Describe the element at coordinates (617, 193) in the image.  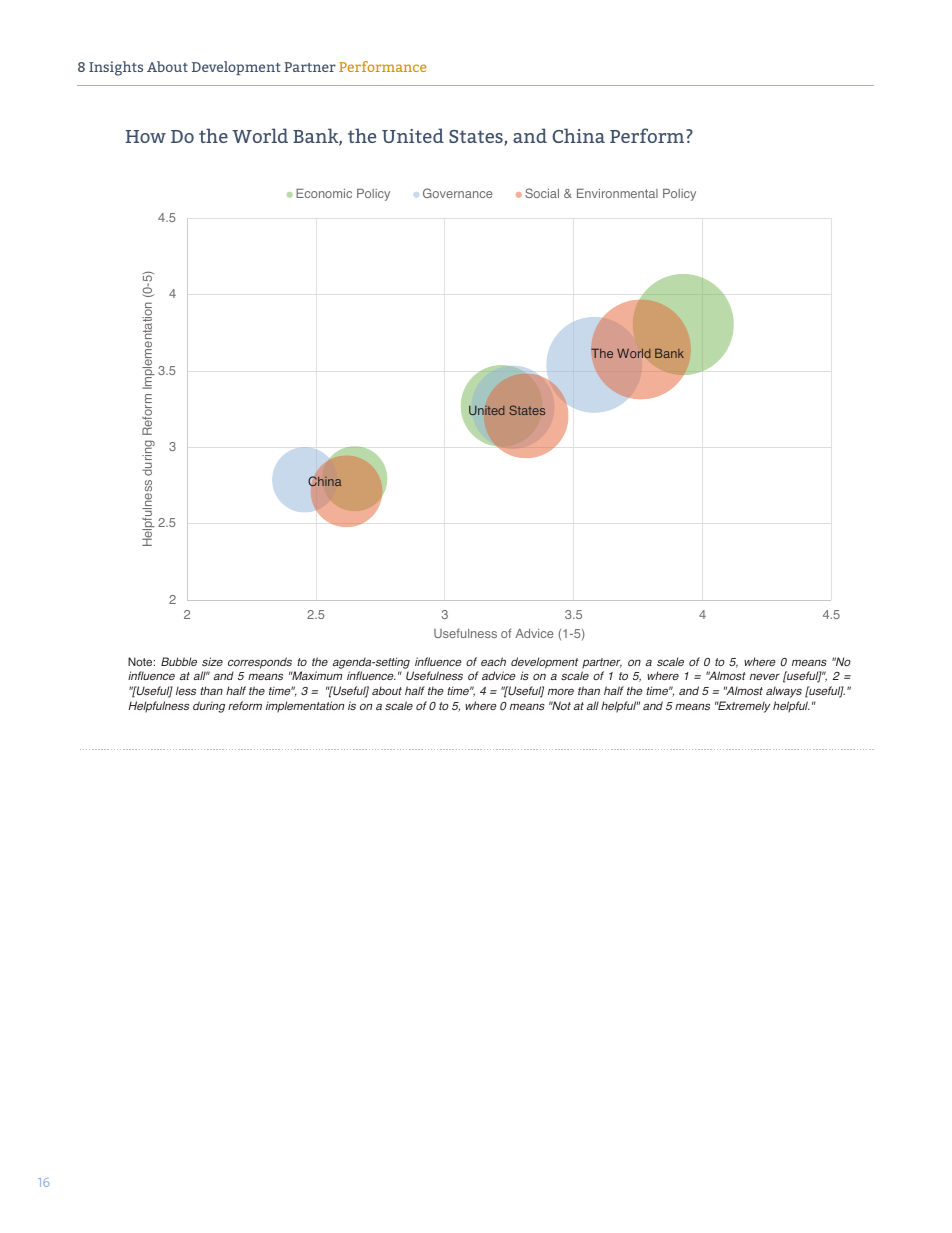
I see `Environmental` at that location.
